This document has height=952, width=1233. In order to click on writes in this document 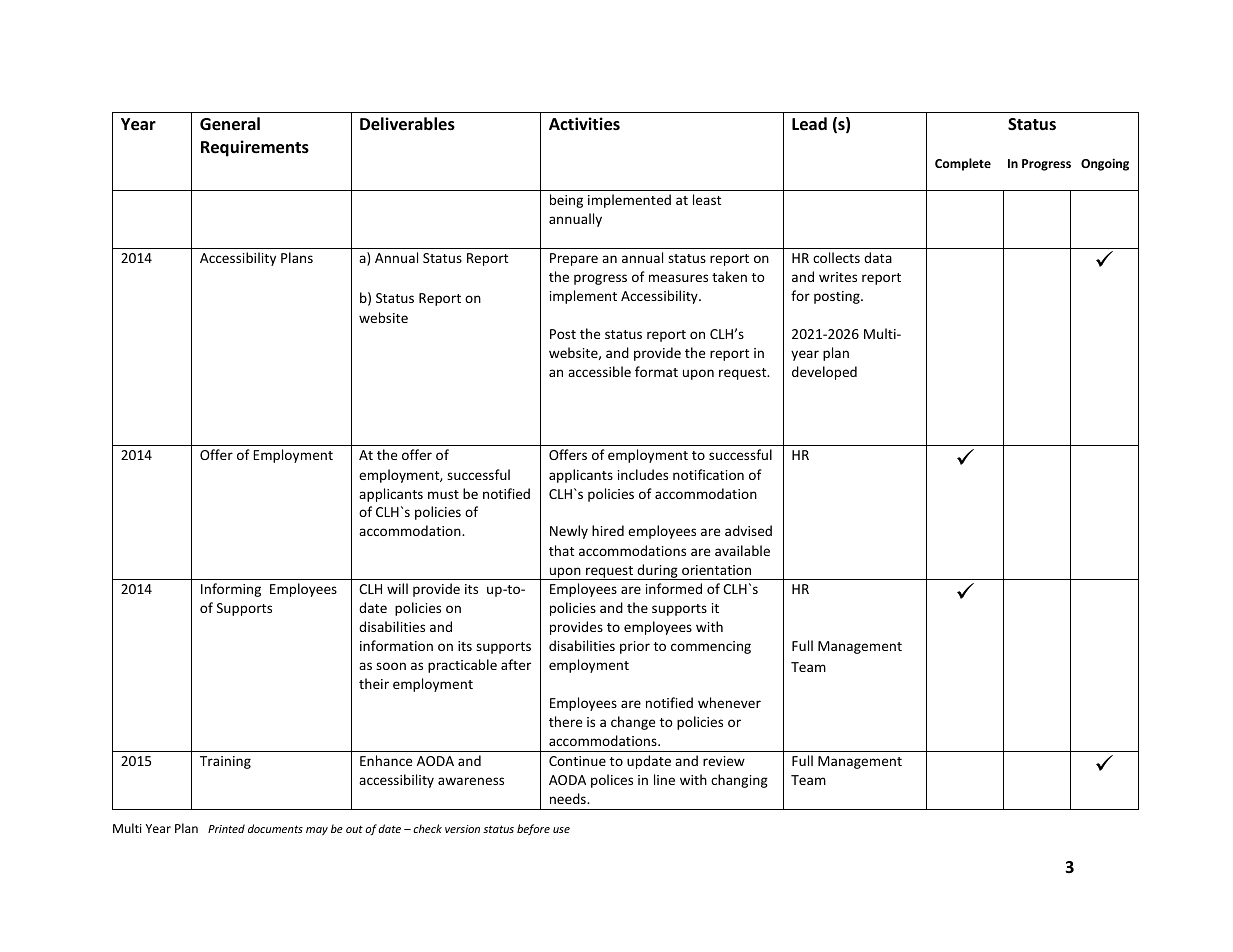, I will do `click(838, 277)`.
